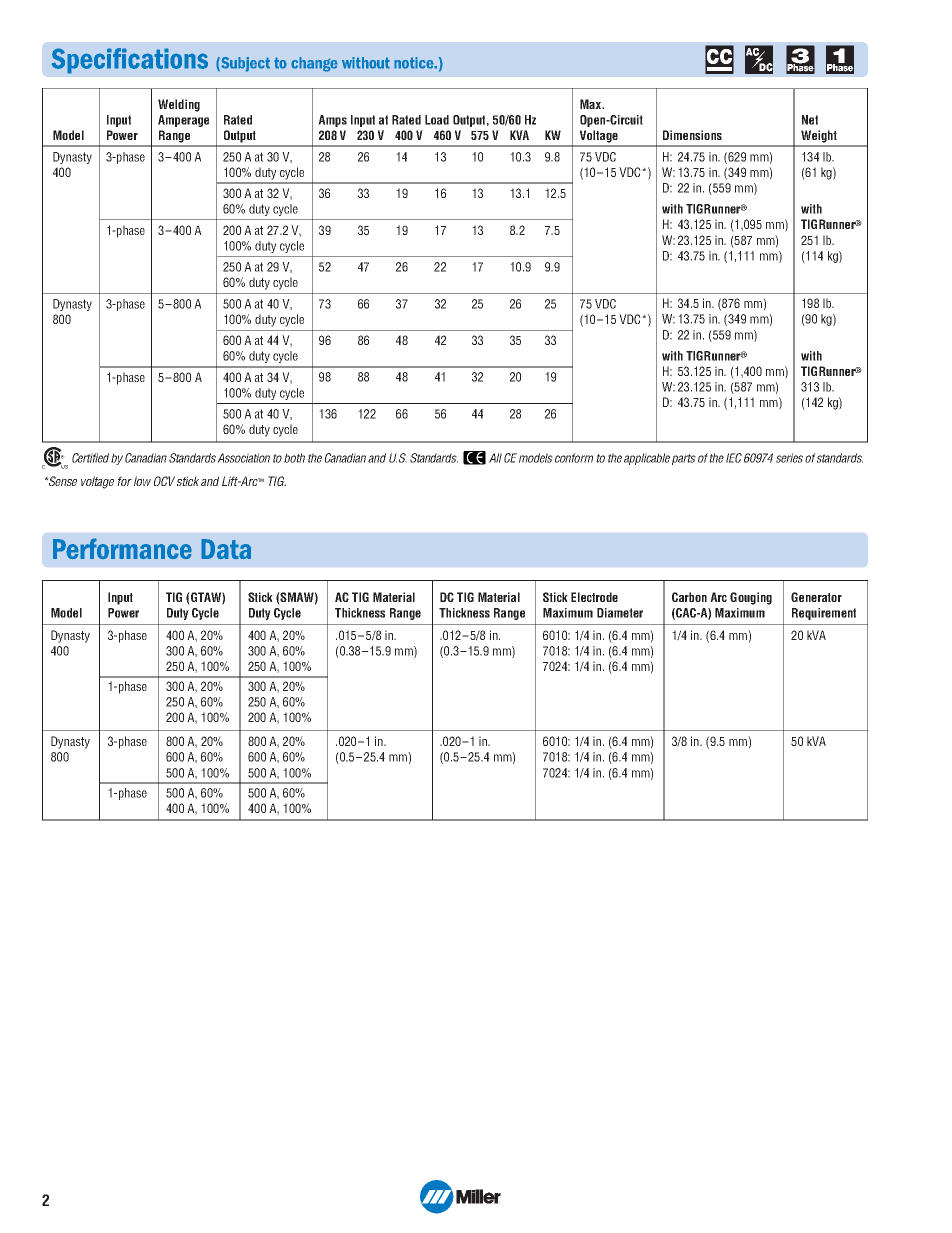 This image has height=1233, width=952. What do you see at coordinates (437, 120) in the image?
I see `Load` at bounding box center [437, 120].
